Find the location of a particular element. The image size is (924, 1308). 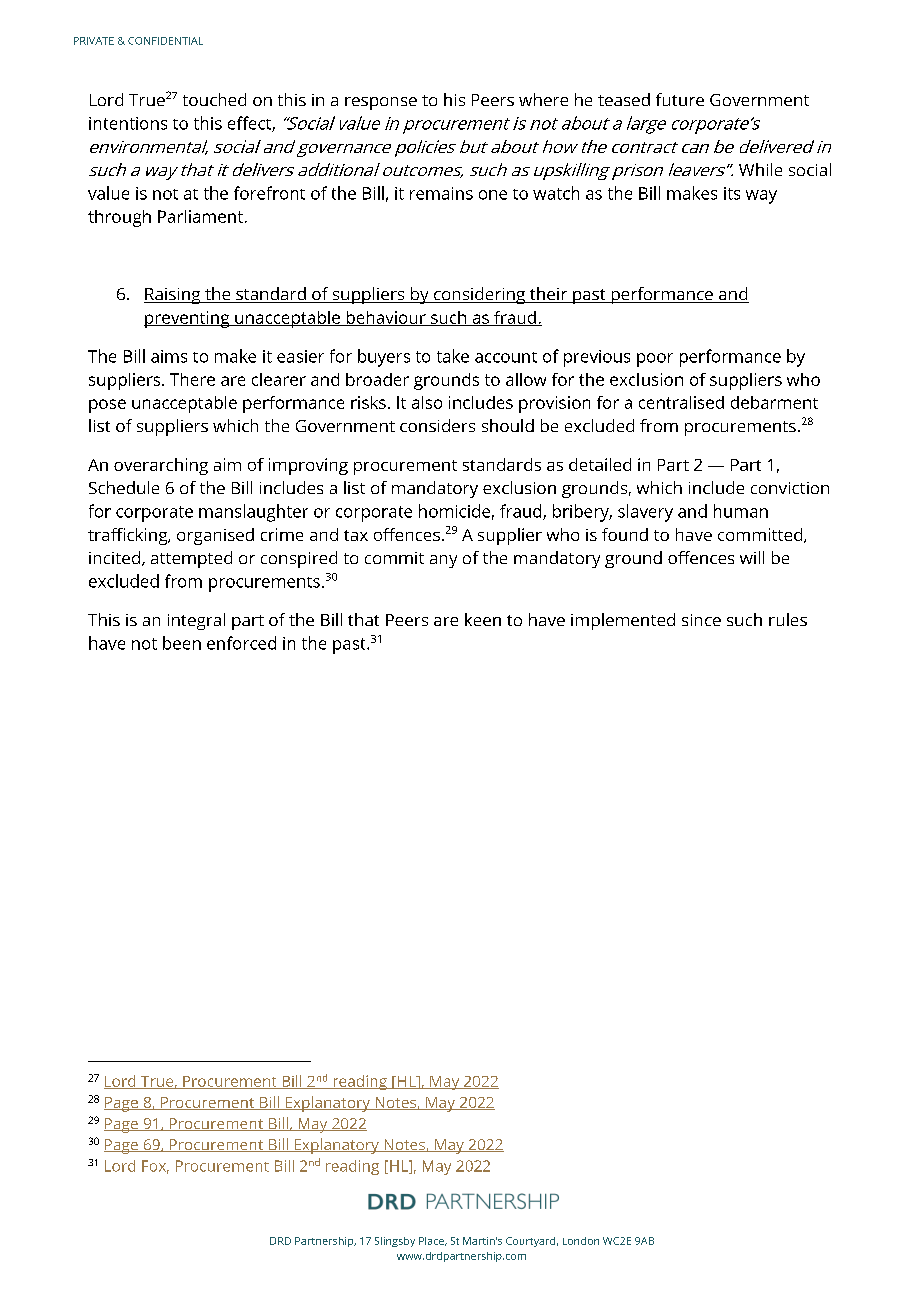

rules is located at coordinates (788, 619).
